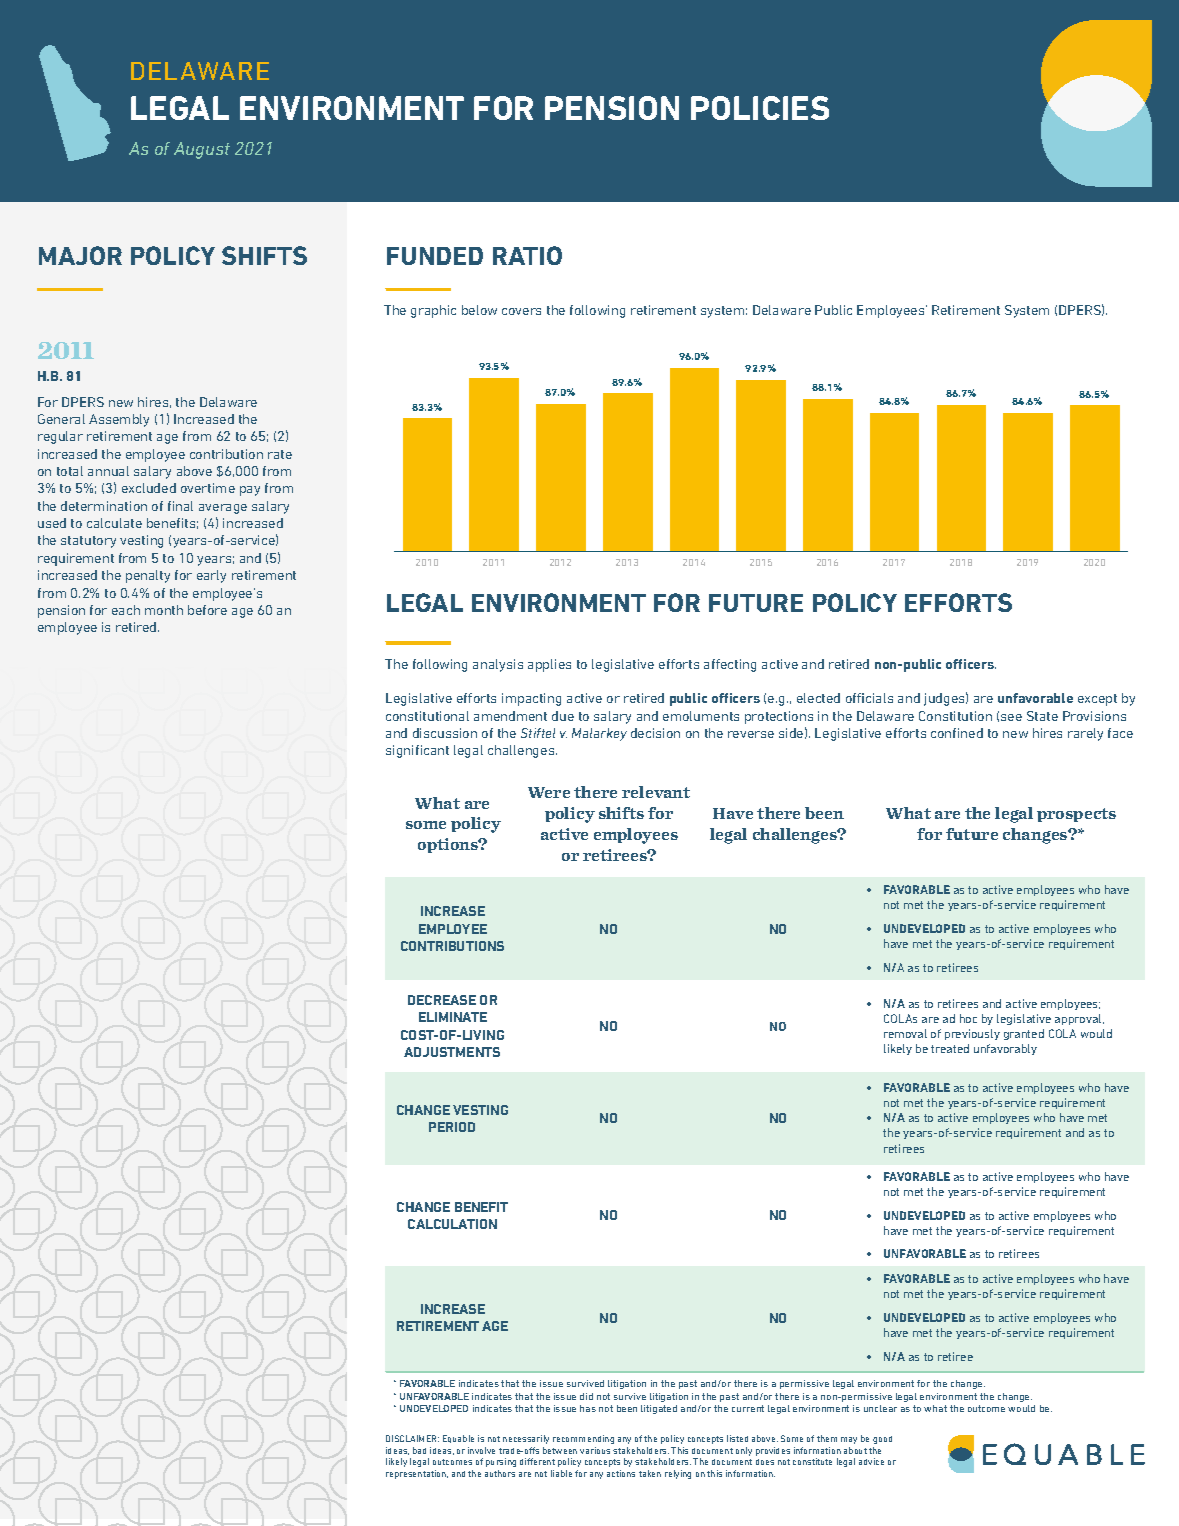 Image resolution: width=1179 pixels, height=1526 pixels. What do you see at coordinates (419, 1450) in the document?
I see `bad` at bounding box center [419, 1450].
